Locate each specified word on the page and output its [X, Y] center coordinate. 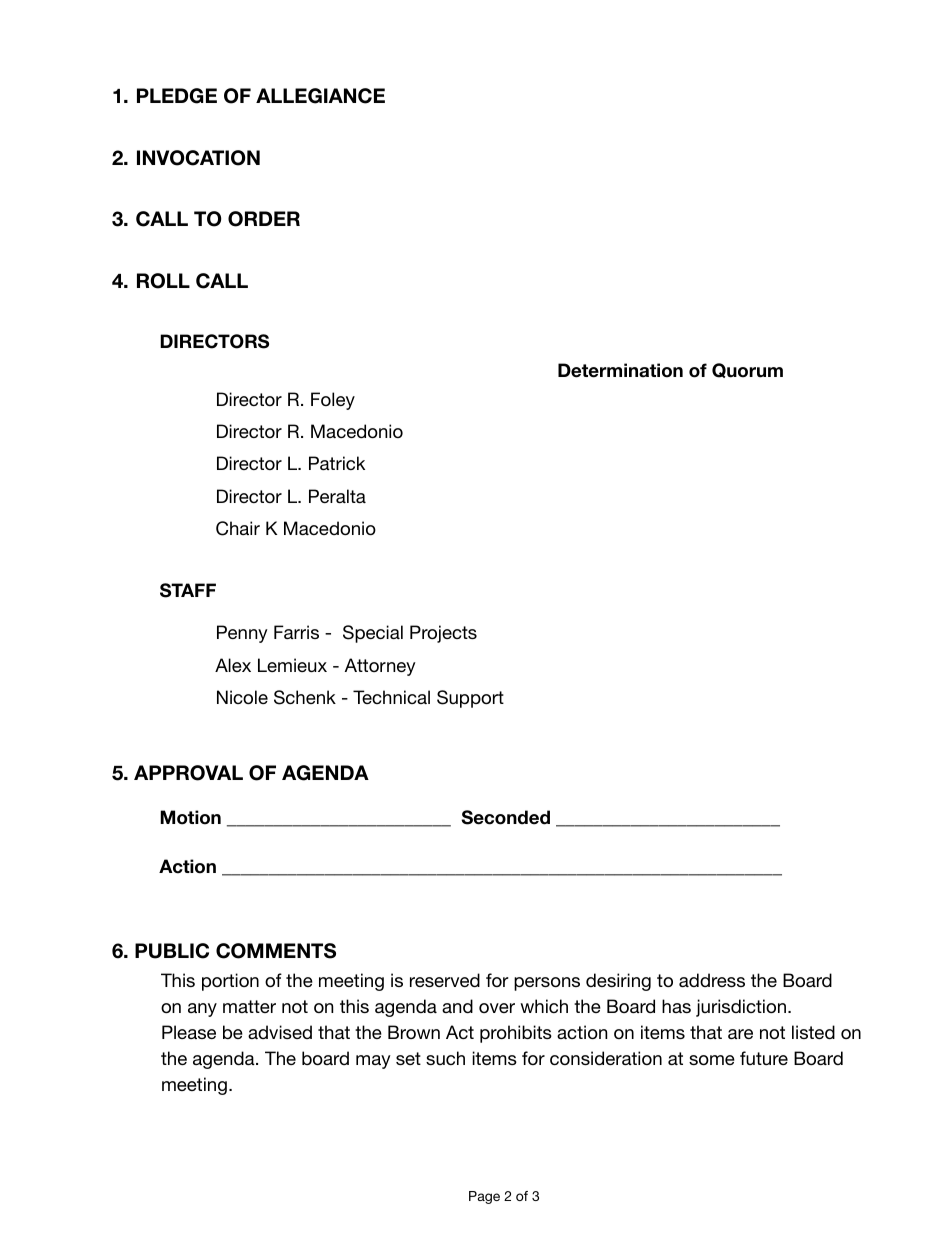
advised [280, 1032]
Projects [443, 634]
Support [470, 699]
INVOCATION [198, 158]
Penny [242, 634]
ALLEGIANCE [320, 96]
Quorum [747, 370]
